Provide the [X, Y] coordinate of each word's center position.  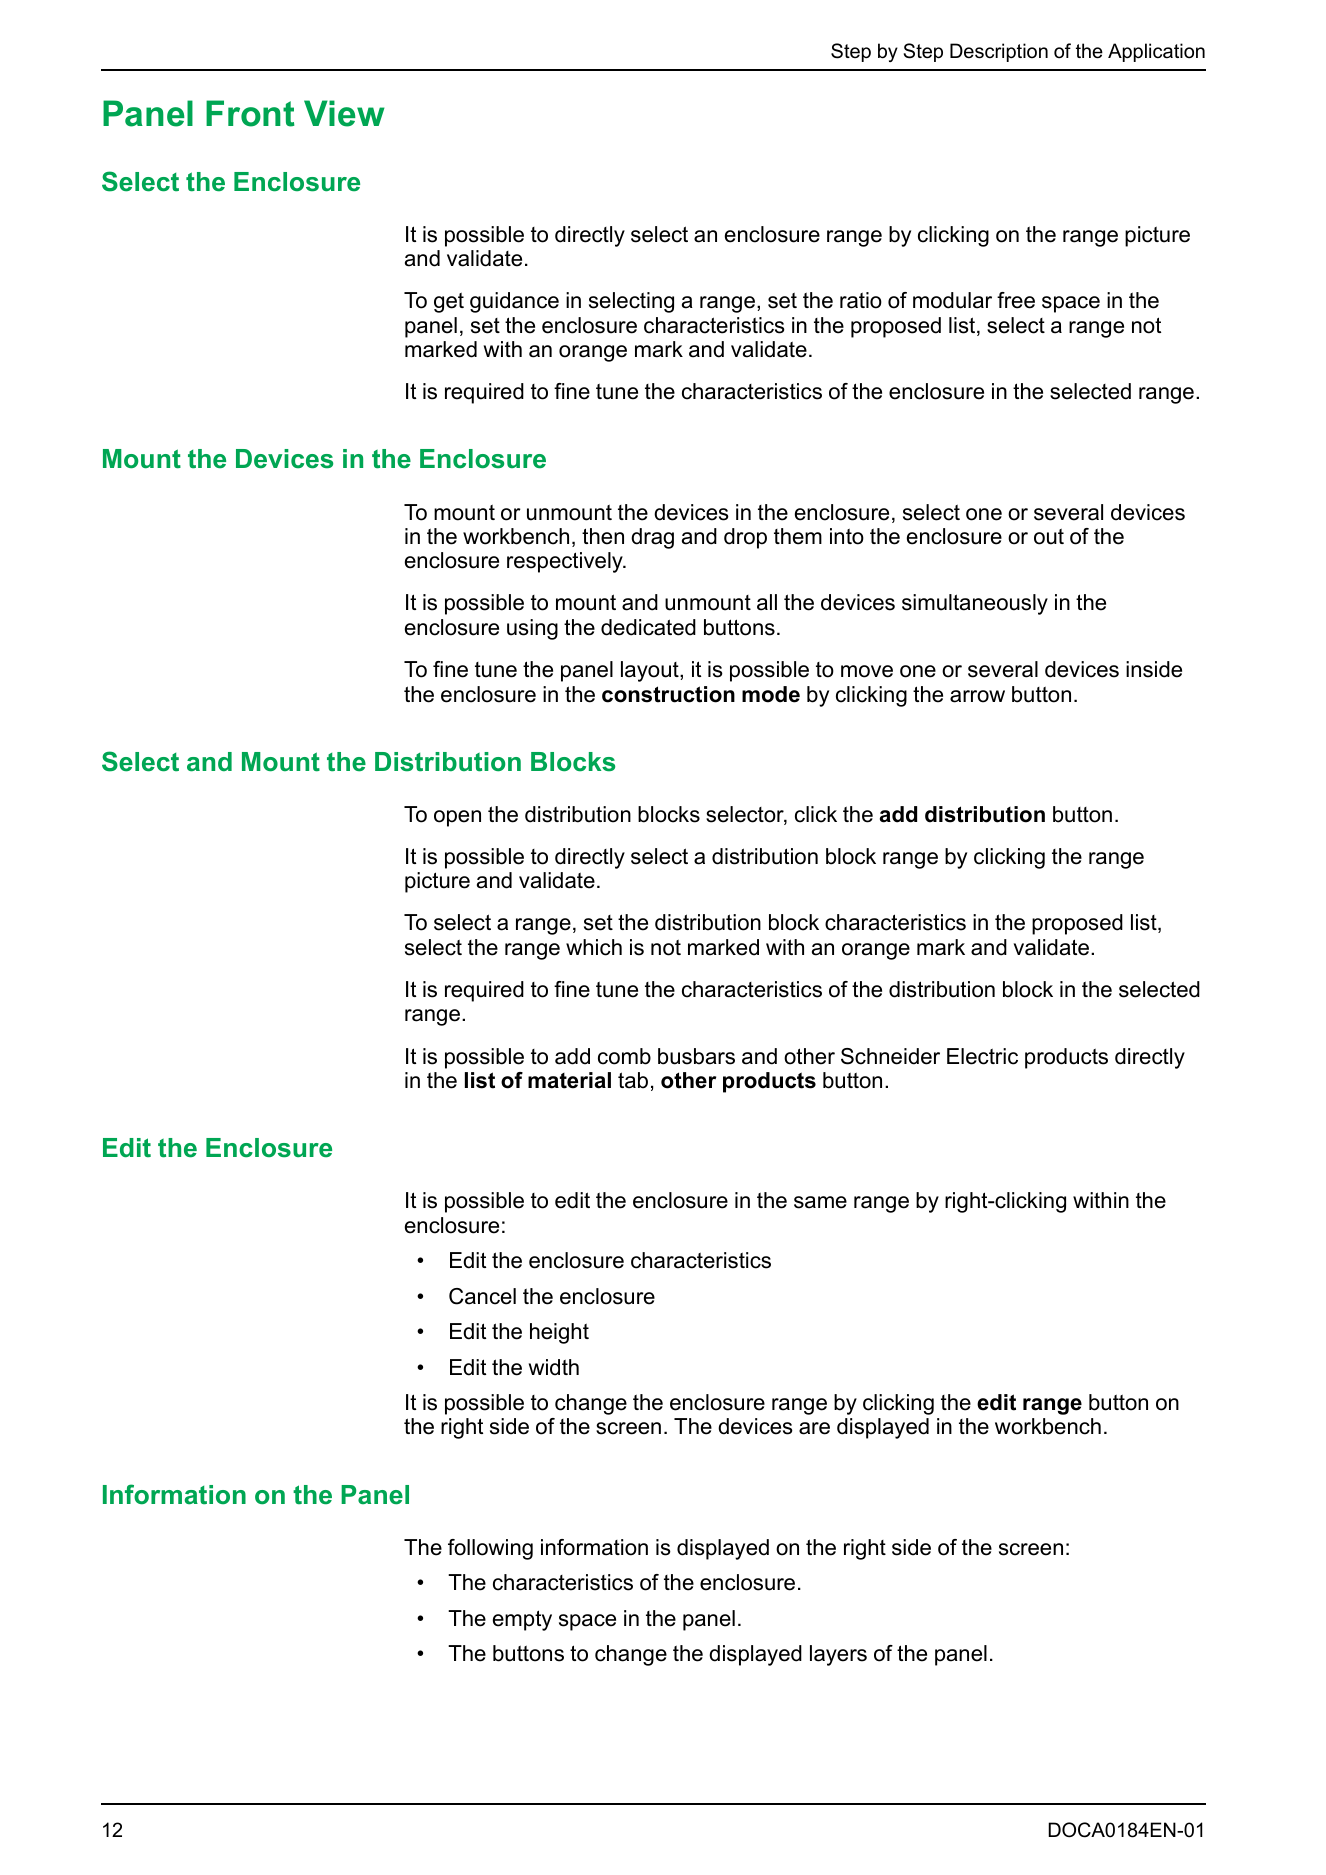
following [490, 1549]
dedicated [648, 627]
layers [838, 1655]
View [344, 113]
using [532, 629]
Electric [982, 1056]
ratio [861, 300]
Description [999, 52]
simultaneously [975, 604]
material [569, 1080]
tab [633, 1080]
